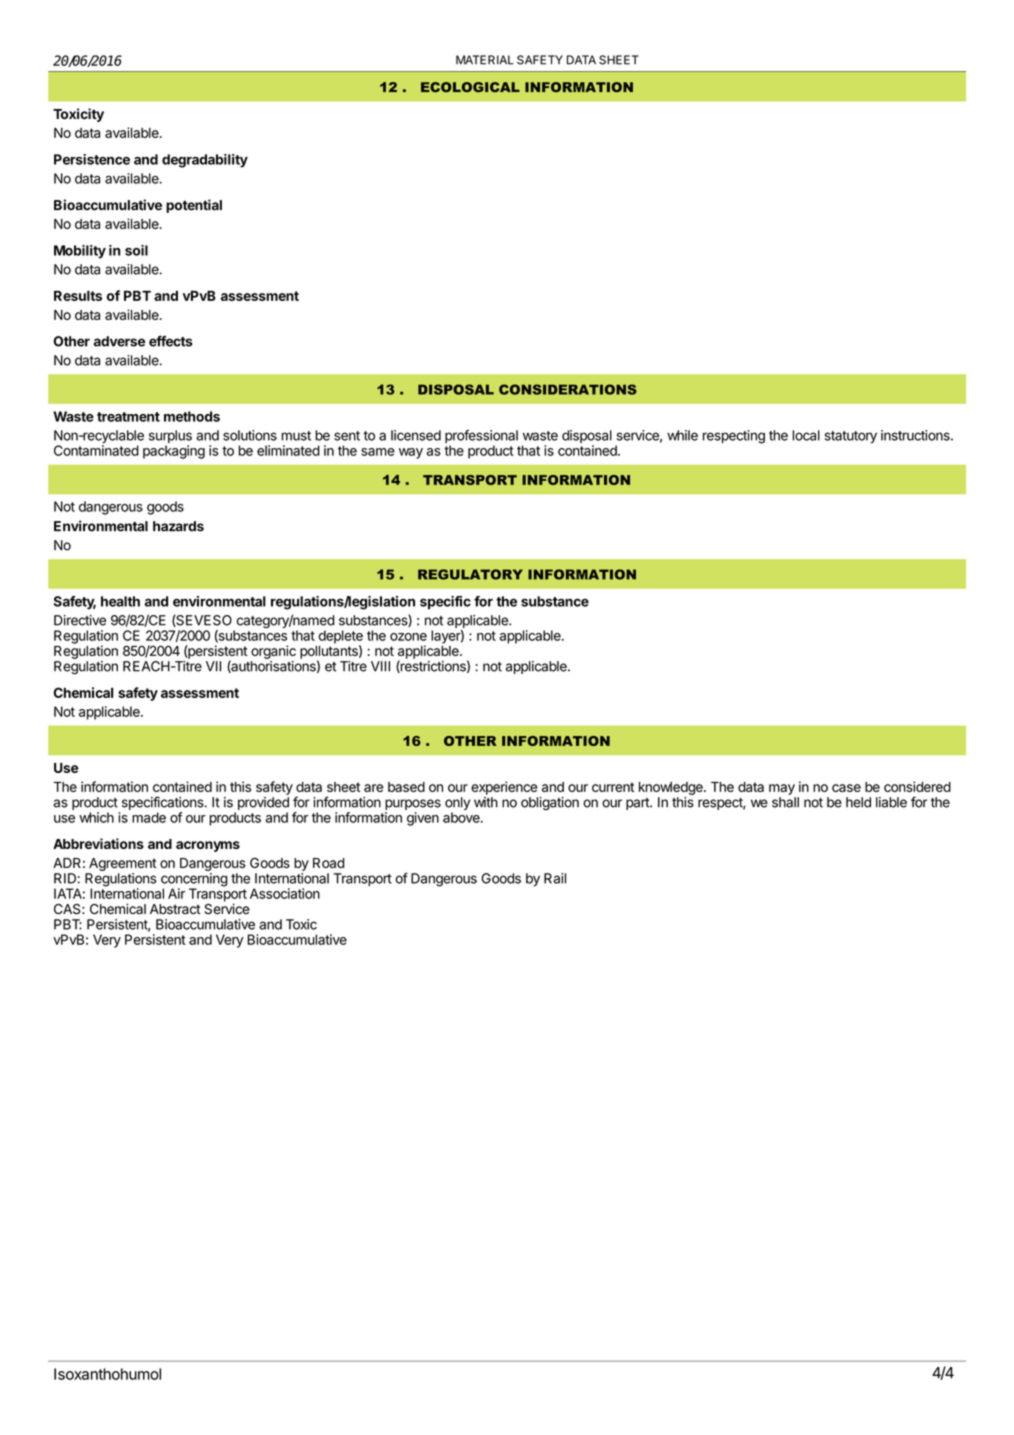 This screenshot has height=1435, width=1014. Describe the element at coordinates (92, 159) in the screenshot. I see `Persistence` at that location.
